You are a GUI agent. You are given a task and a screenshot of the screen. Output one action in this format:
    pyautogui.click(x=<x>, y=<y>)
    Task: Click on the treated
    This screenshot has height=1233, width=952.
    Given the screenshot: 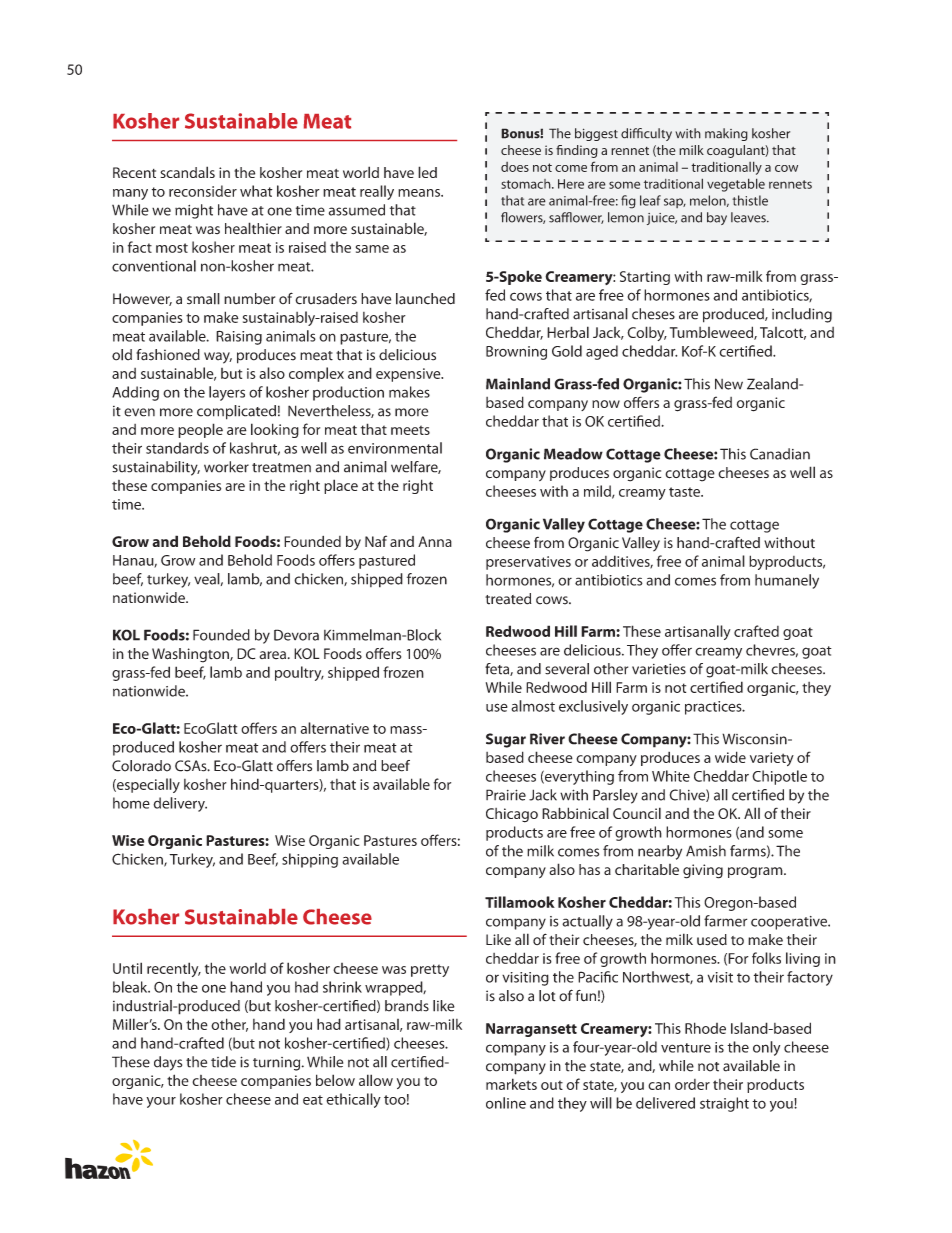 What is the action you would take?
    pyautogui.click(x=508, y=599)
